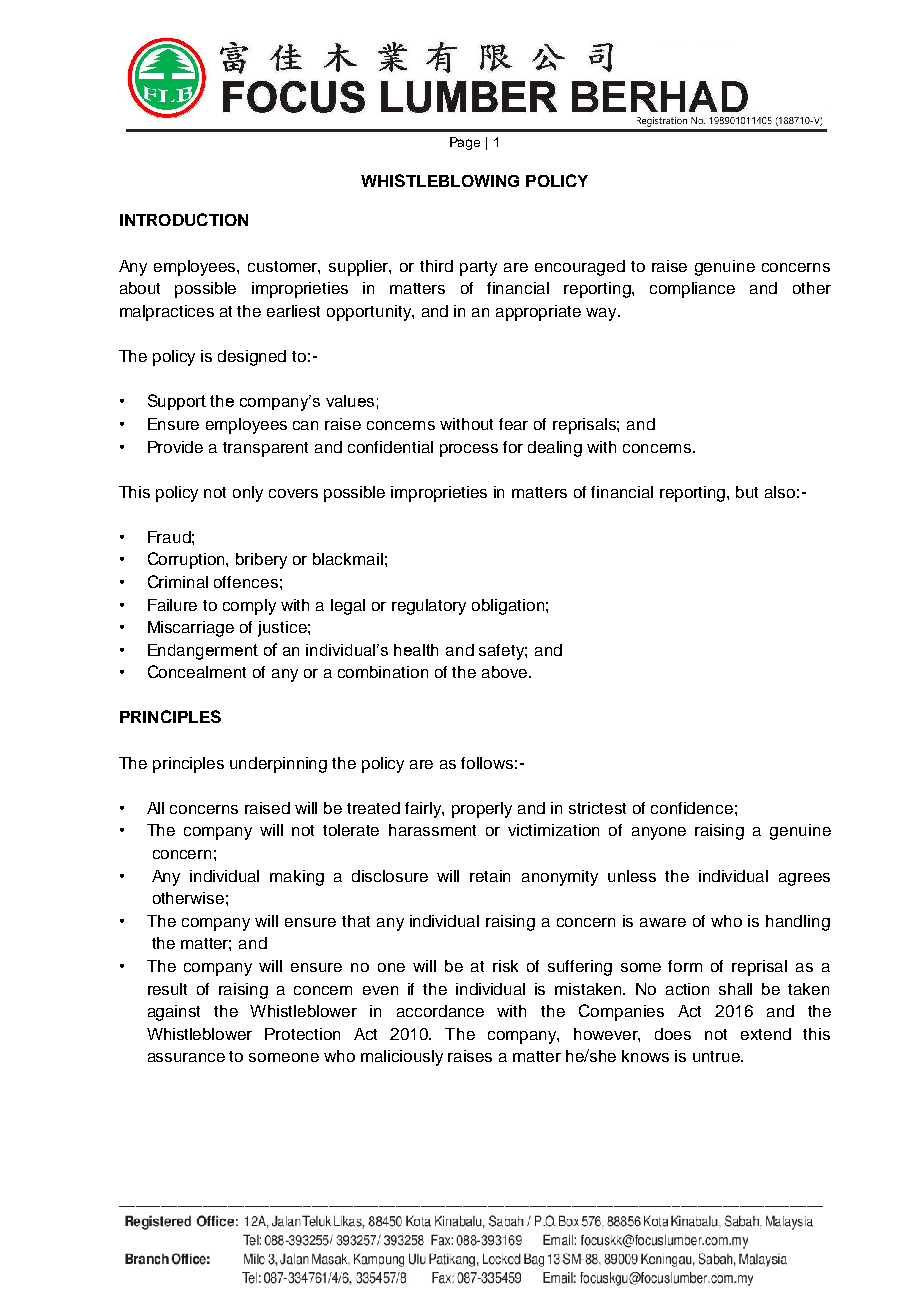  I want to click on assurance, so click(186, 1057).
